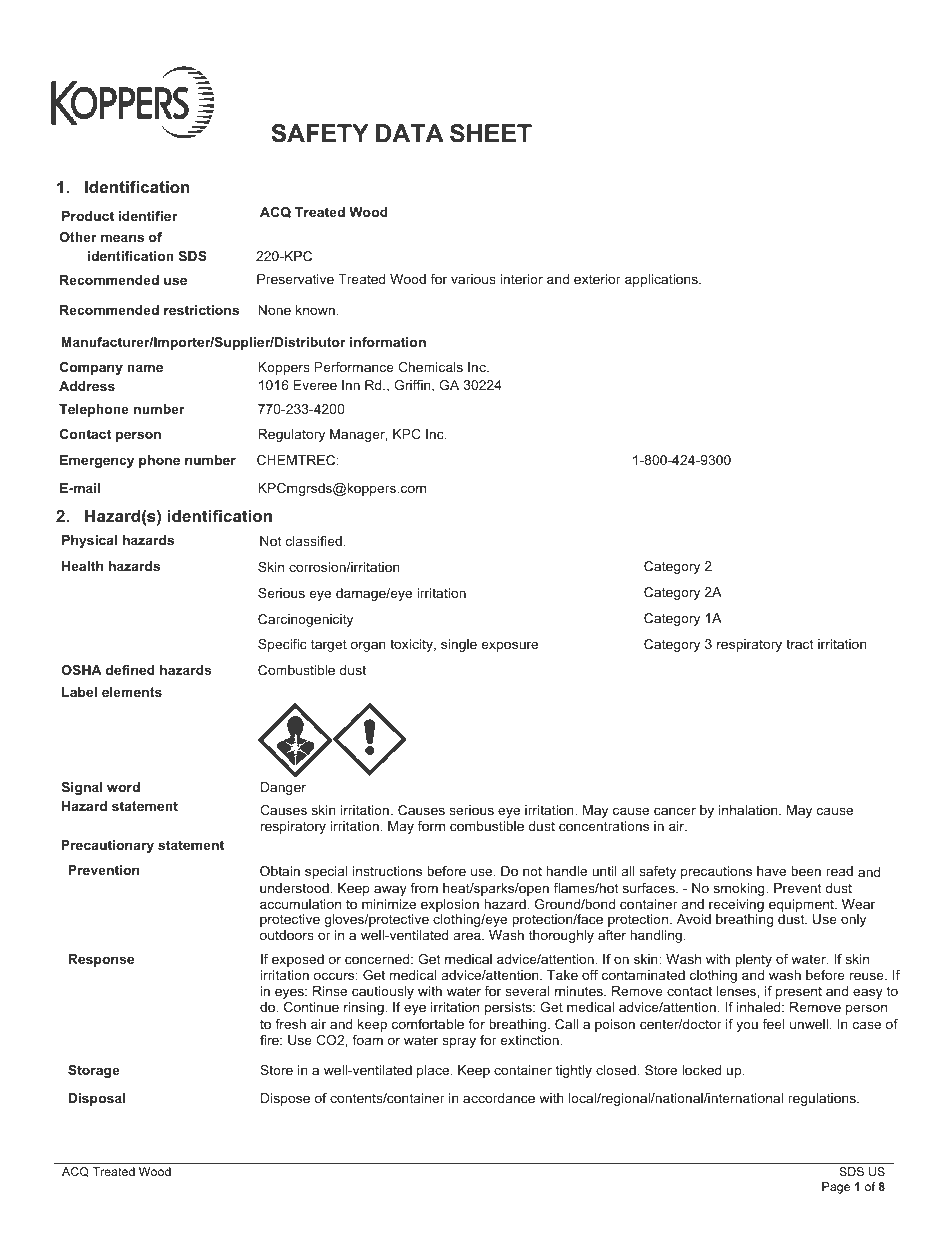 Image resolution: width=952 pixels, height=1233 pixels. What do you see at coordinates (662, 280) in the screenshot?
I see `applications` at bounding box center [662, 280].
